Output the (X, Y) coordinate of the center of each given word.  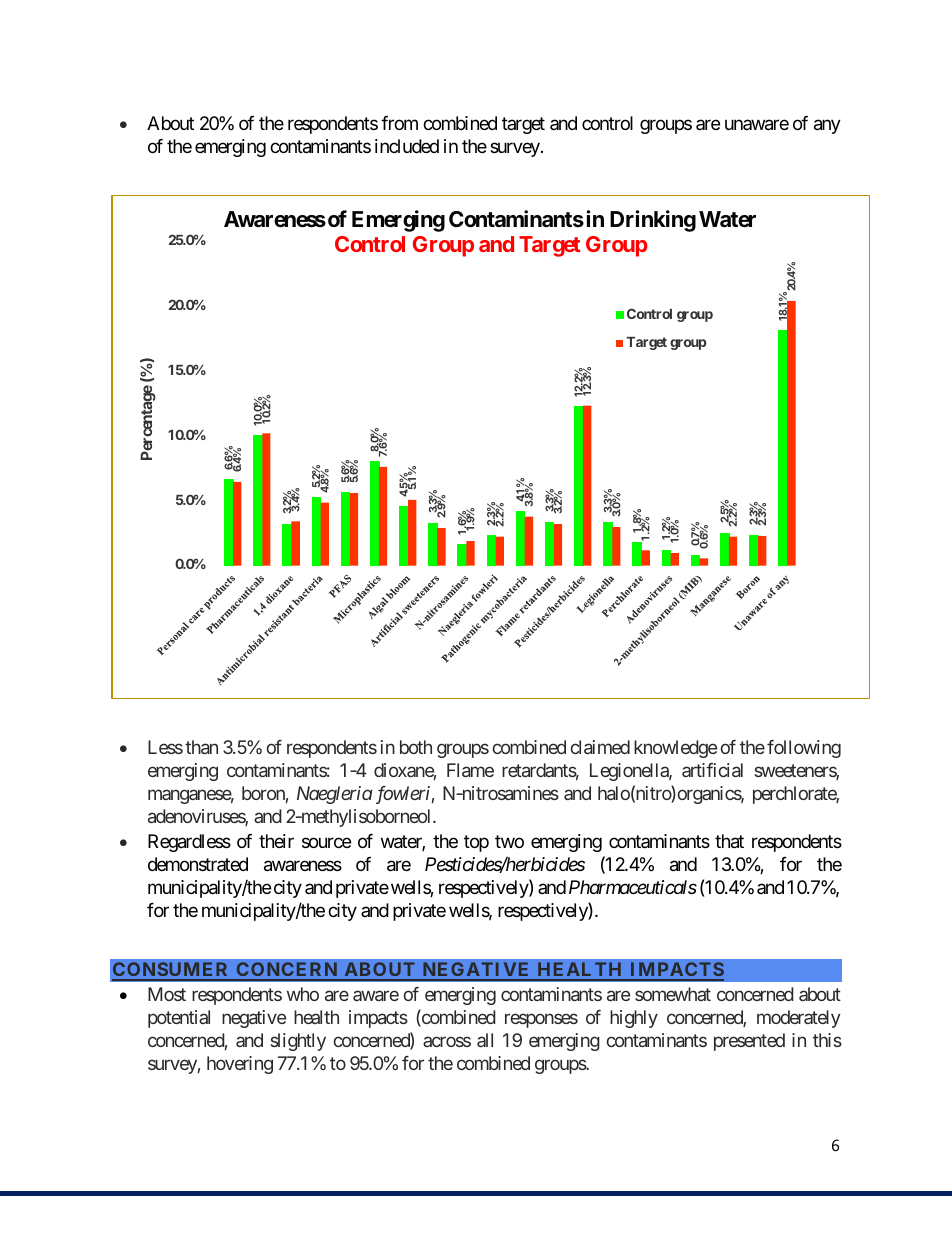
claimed (600, 747)
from (399, 123)
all (485, 1040)
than (201, 747)
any (827, 127)
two (509, 841)
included (407, 146)
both (416, 747)
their (276, 841)
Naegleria (335, 795)
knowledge (675, 749)
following (804, 749)
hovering (240, 1065)
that (729, 841)
